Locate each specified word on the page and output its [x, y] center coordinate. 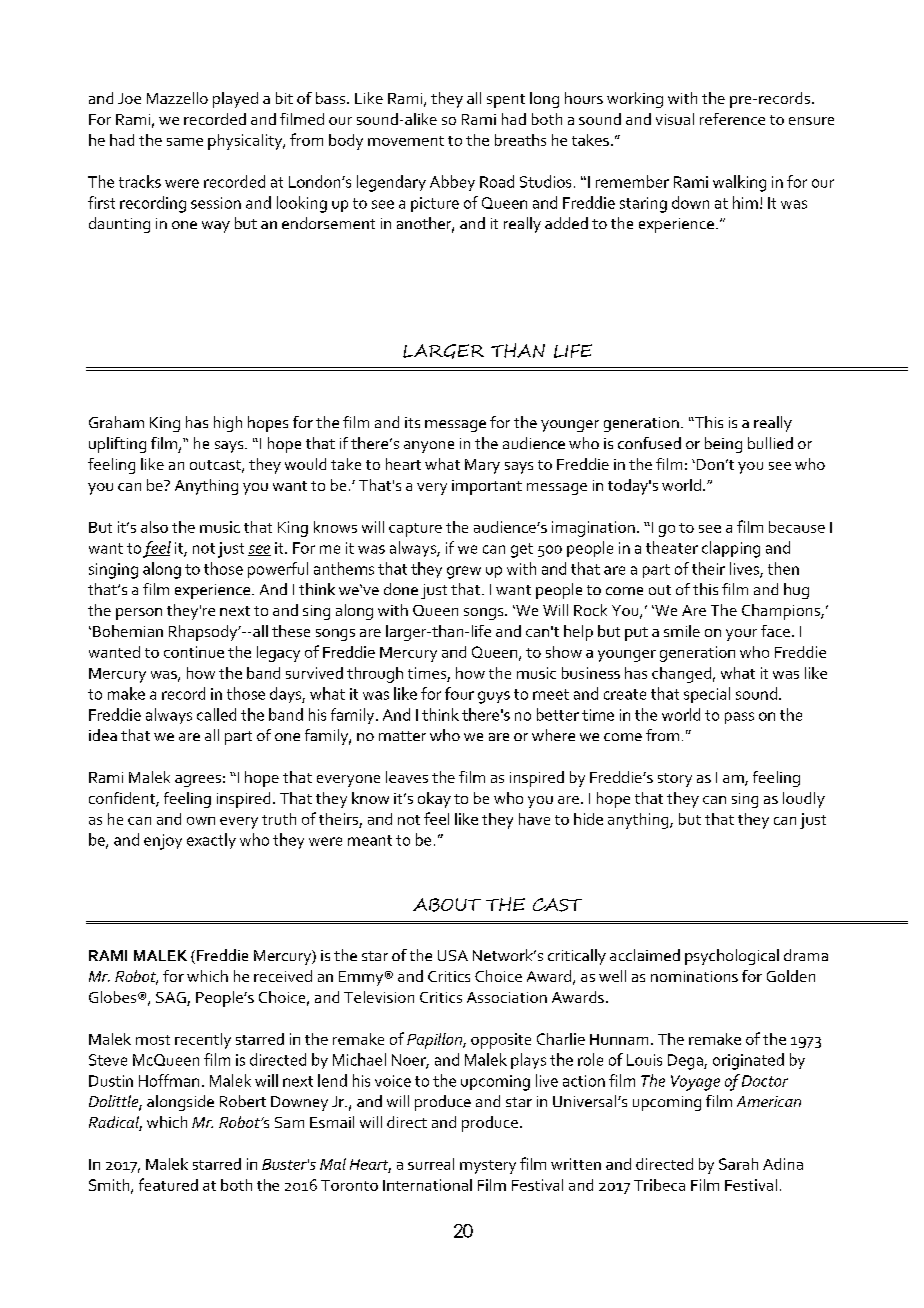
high [228, 424]
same [185, 142]
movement [406, 141]
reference [732, 119]
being [723, 445]
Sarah [738, 1164]
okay [434, 800]
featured [168, 1184]
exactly [211, 841]
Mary [482, 466]
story [675, 780]
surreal [431, 1164]
